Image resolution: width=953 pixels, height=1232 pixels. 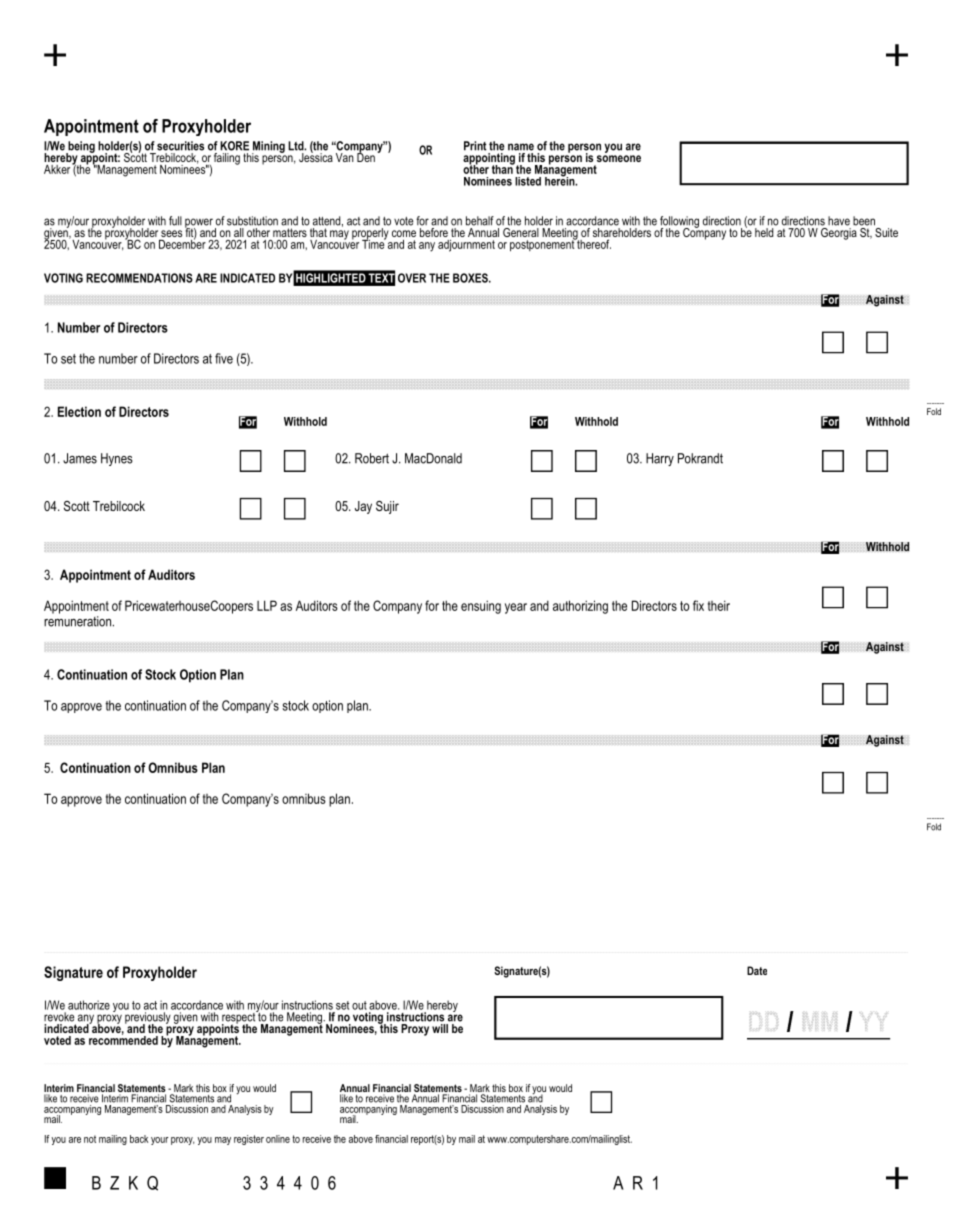 I want to click on Print, so click(x=475, y=146).
